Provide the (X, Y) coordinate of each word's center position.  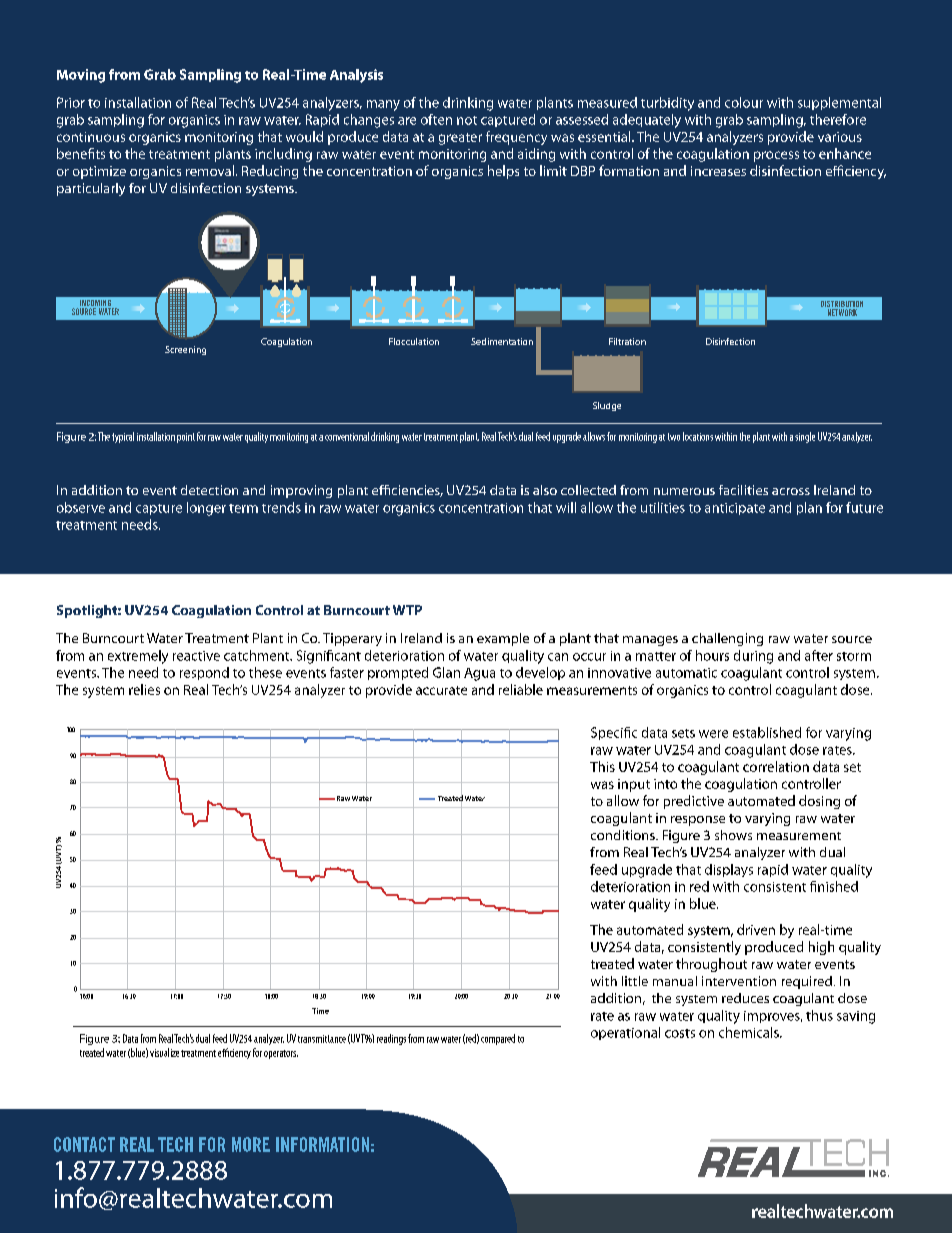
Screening (185, 350)
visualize (164, 1052)
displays (729, 870)
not (467, 120)
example (503, 639)
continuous (91, 137)
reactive (196, 656)
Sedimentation (502, 341)
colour (744, 102)
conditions (624, 835)
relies (144, 689)
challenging (727, 639)
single (805, 437)
